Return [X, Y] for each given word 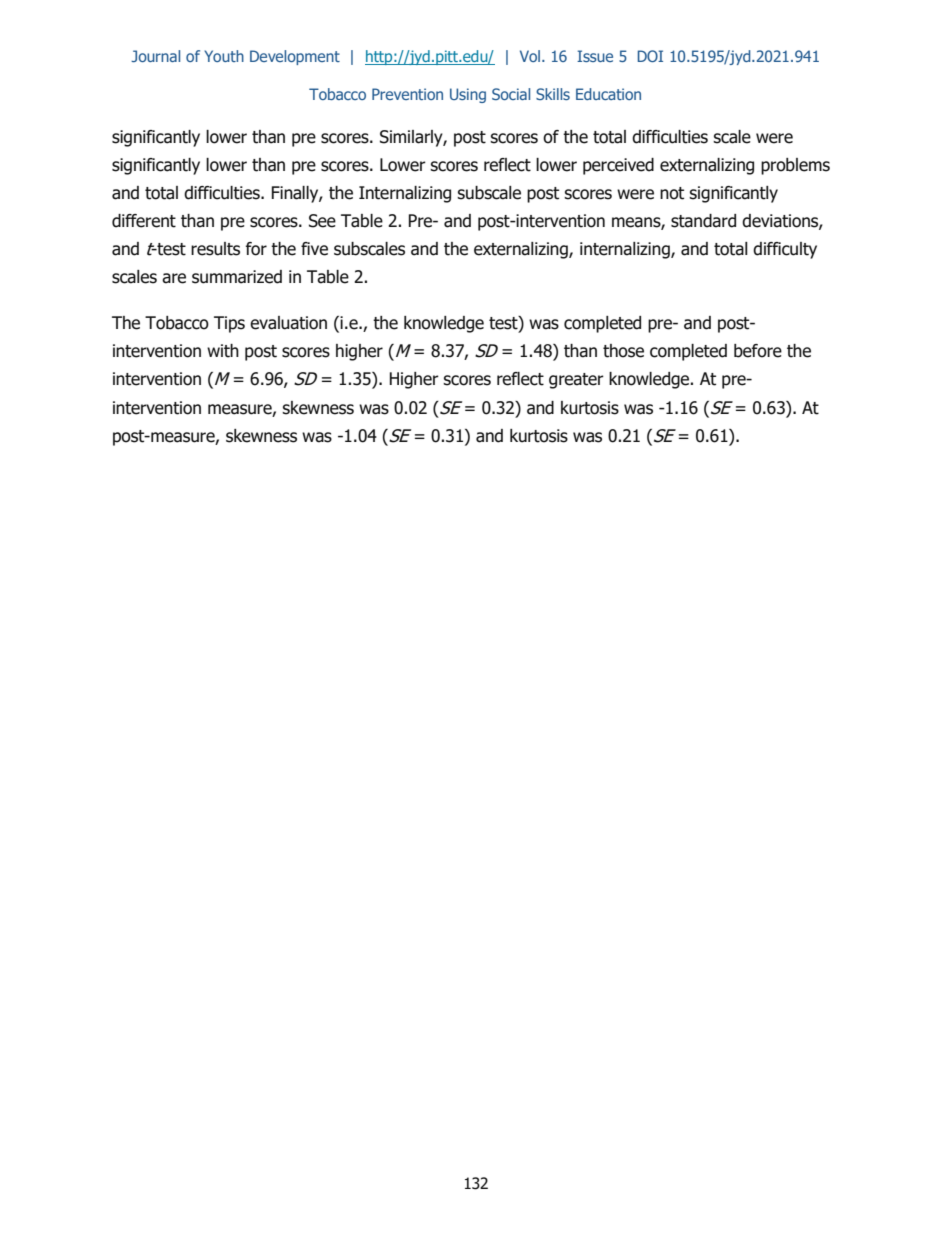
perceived [618, 166]
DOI [650, 56]
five [314, 249]
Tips [229, 324]
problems [795, 166]
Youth [224, 56]
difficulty [785, 250]
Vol [530, 56]
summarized [237, 277]
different [144, 221]
